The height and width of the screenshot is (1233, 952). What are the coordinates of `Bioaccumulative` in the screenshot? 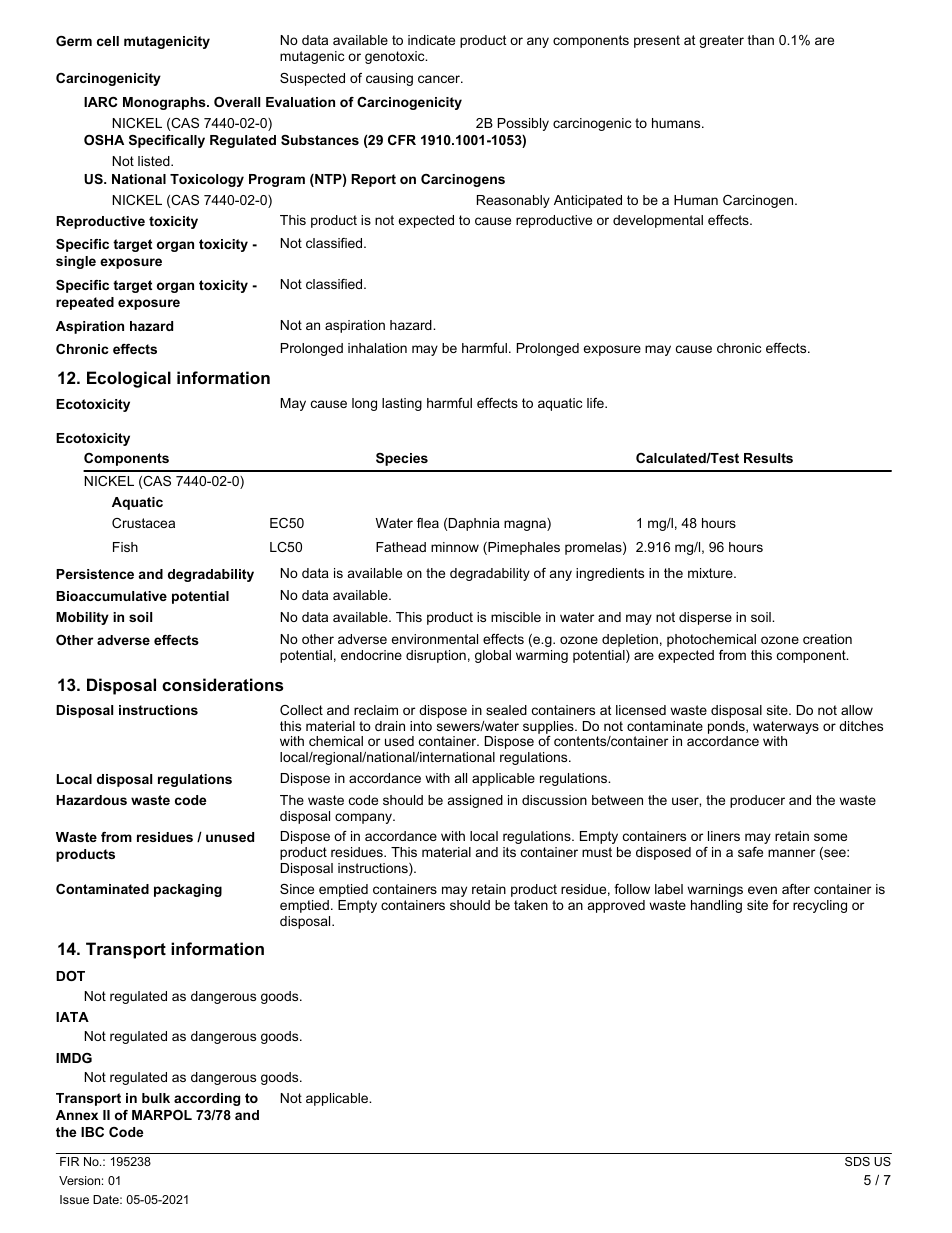 It's located at (111, 596).
